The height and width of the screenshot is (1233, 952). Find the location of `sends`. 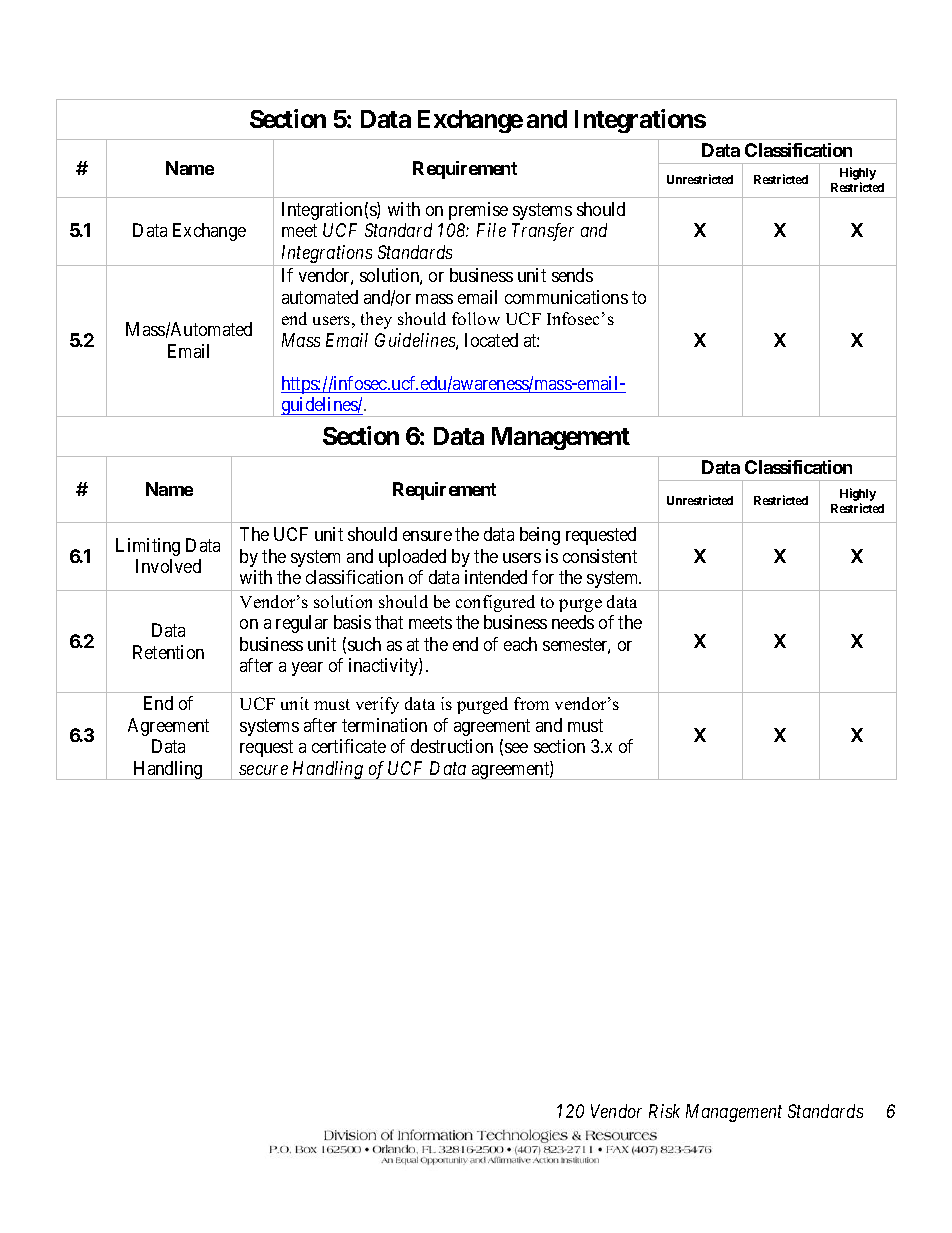

sends is located at coordinates (572, 275).
